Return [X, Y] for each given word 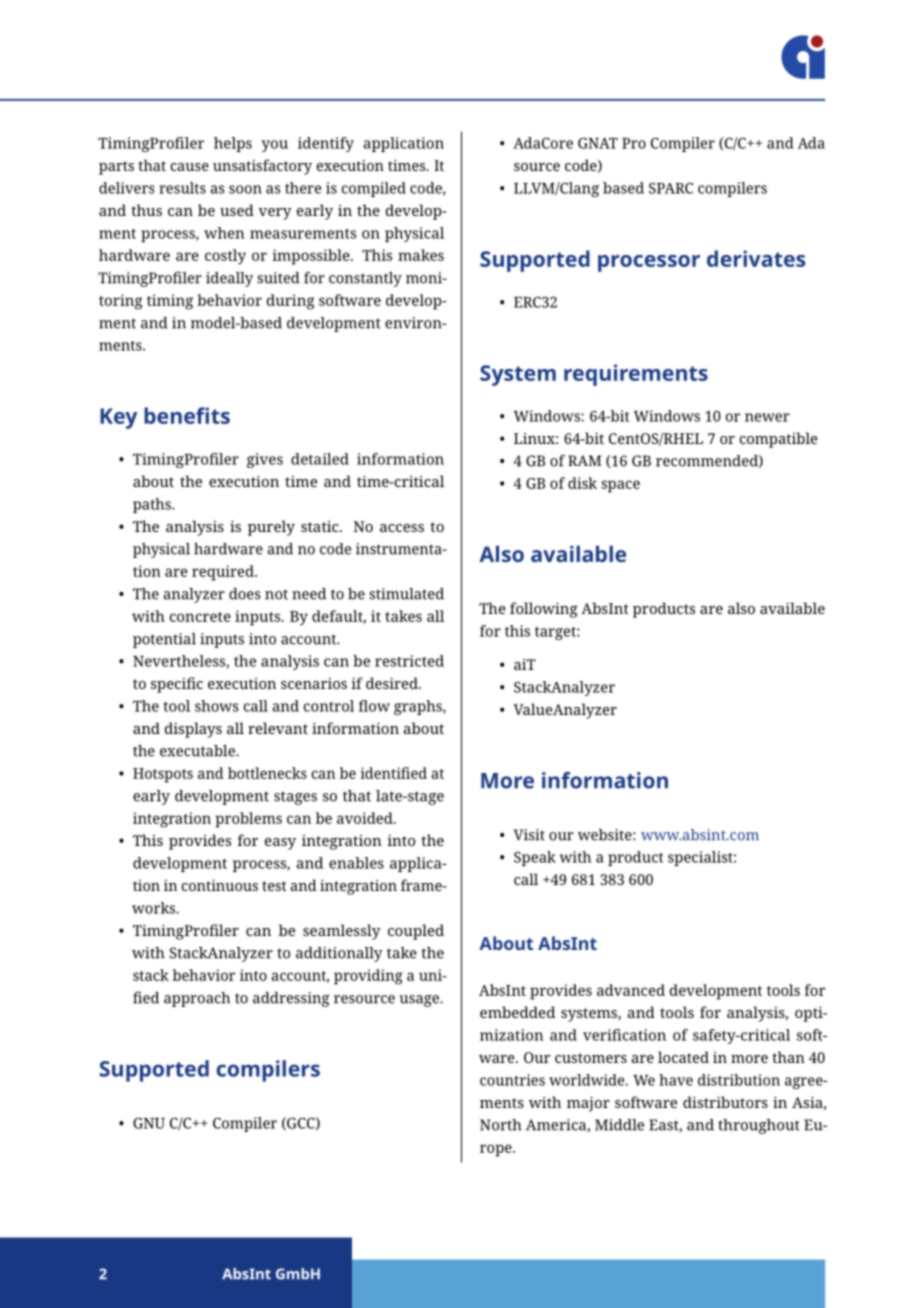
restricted [409, 661]
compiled [374, 189]
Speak [535, 858]
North [500, 1125]
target [556, 633]
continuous [220, 885]
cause [190, 167]
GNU [149, 1123]
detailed [320, 459]
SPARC [671, 188]
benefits [187, 415]
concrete [200, 617]
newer [767, 417]
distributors [725, 1102]
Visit [529, 835]
